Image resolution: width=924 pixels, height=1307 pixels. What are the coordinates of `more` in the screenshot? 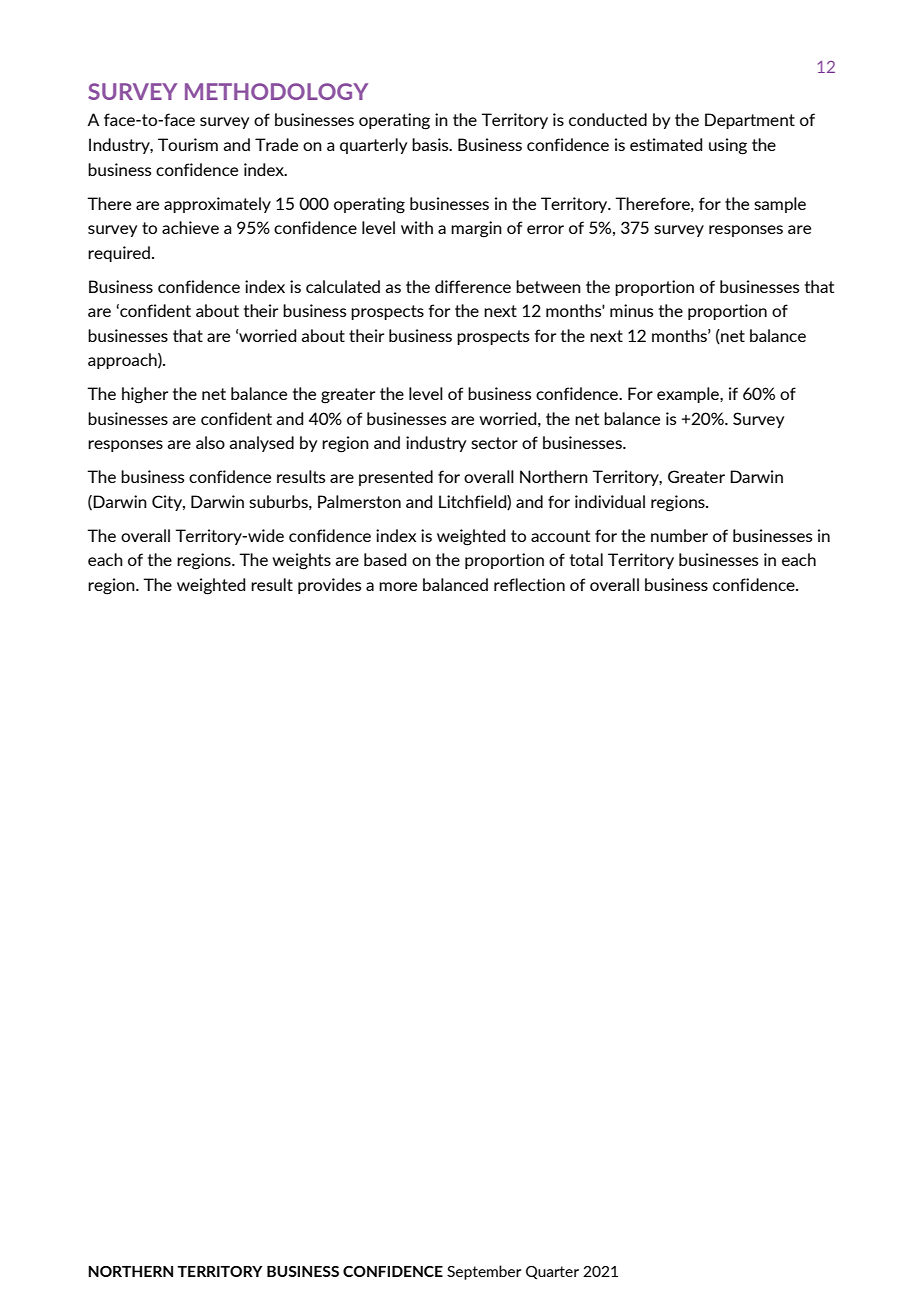 It's located at (398, 586).
